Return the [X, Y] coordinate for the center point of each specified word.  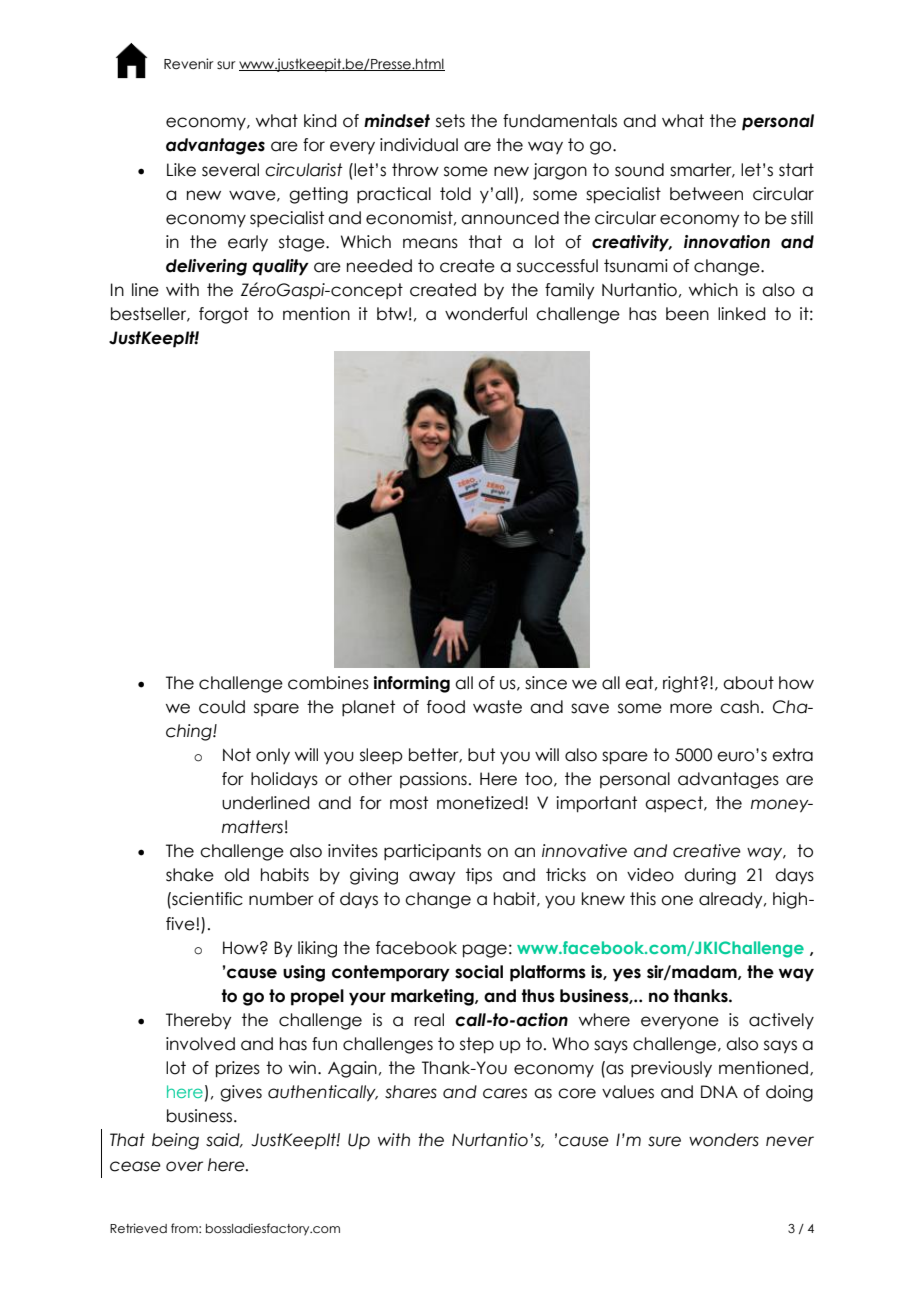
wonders [724, 1140]
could [222, 707]
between [706, 194]
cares [505, 1093]
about [748, 683]
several [230, 170]
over [184, 1166]
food [446, 707]
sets [450, 121]
